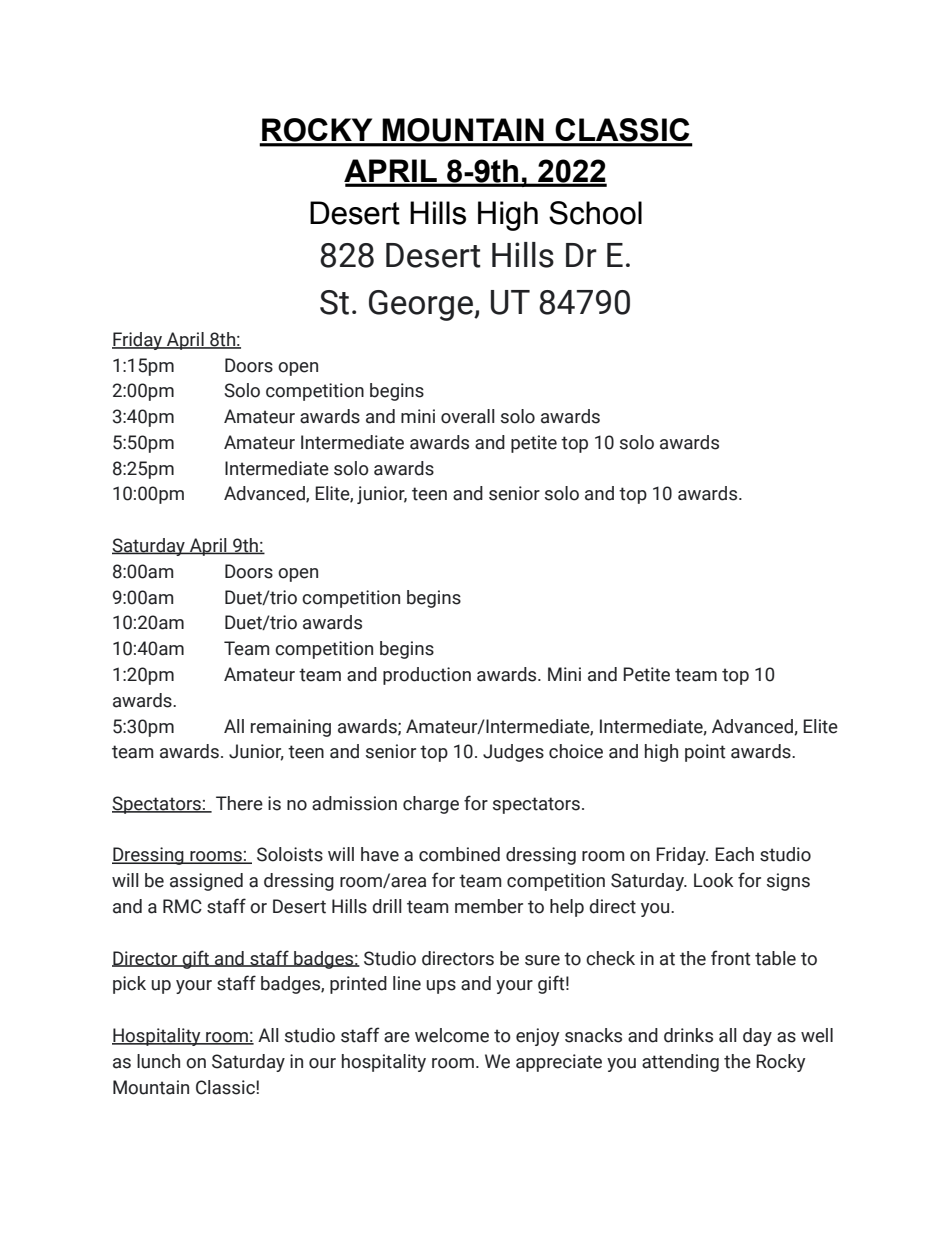 The height and width of the screenshot is (1233, 952). What do you see at coordinates (452, 1035) in the screenshot?
I see `welcome` at bounding box center [452, 1035].
